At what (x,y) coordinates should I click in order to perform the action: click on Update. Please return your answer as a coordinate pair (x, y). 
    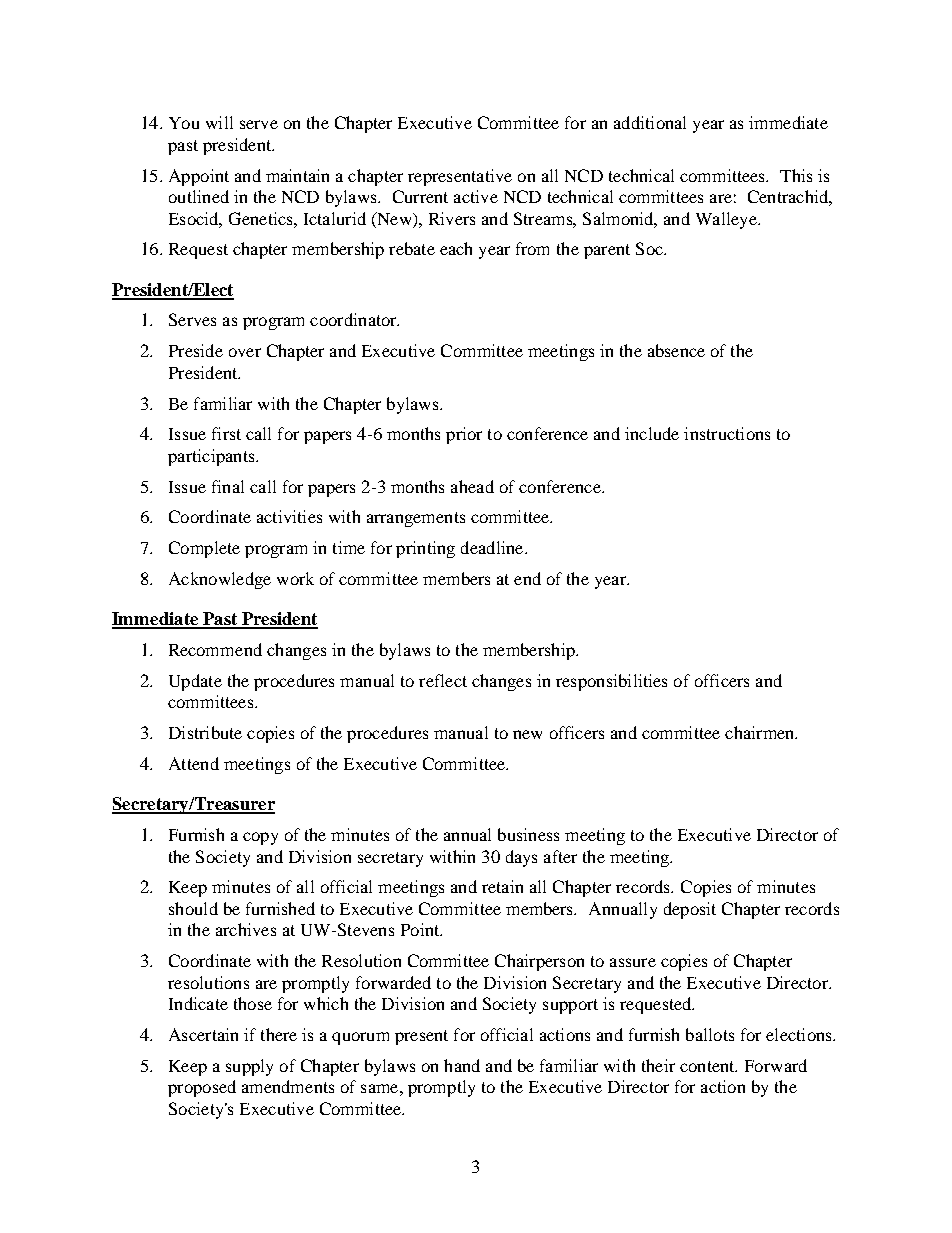
    Looking at the image, I should click on (195, 682).
